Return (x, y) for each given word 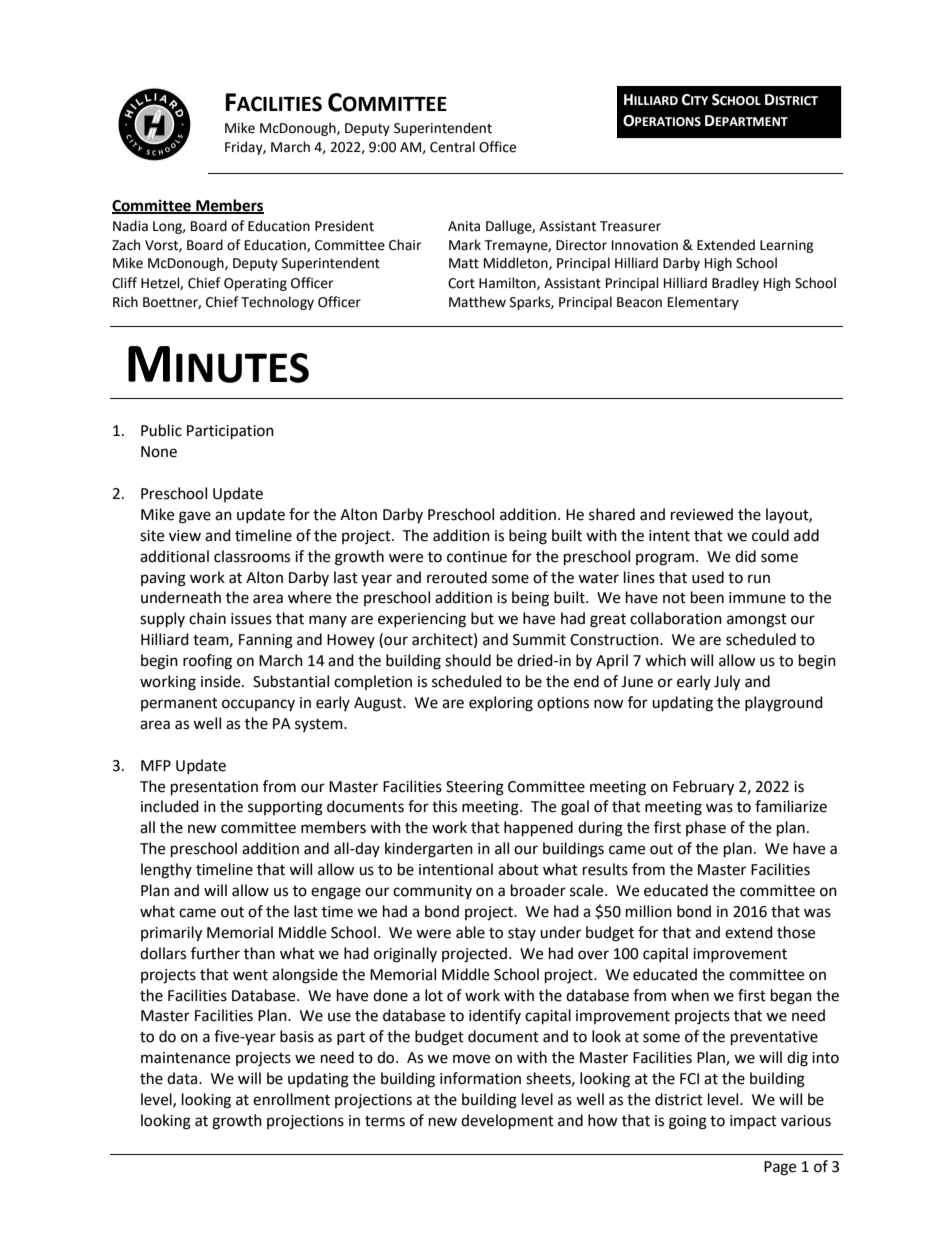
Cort (461, 283)
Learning (787, 246)
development (507, 1122)
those (796, 932)
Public (161, 430)
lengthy (166, 871)
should (468, 660)
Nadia (130, 226)
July (727, 683)
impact (753, 1122)
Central (452, 147)
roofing (207, 662)
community (432, 892)
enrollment (291, 1099)
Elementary (703, 303)
